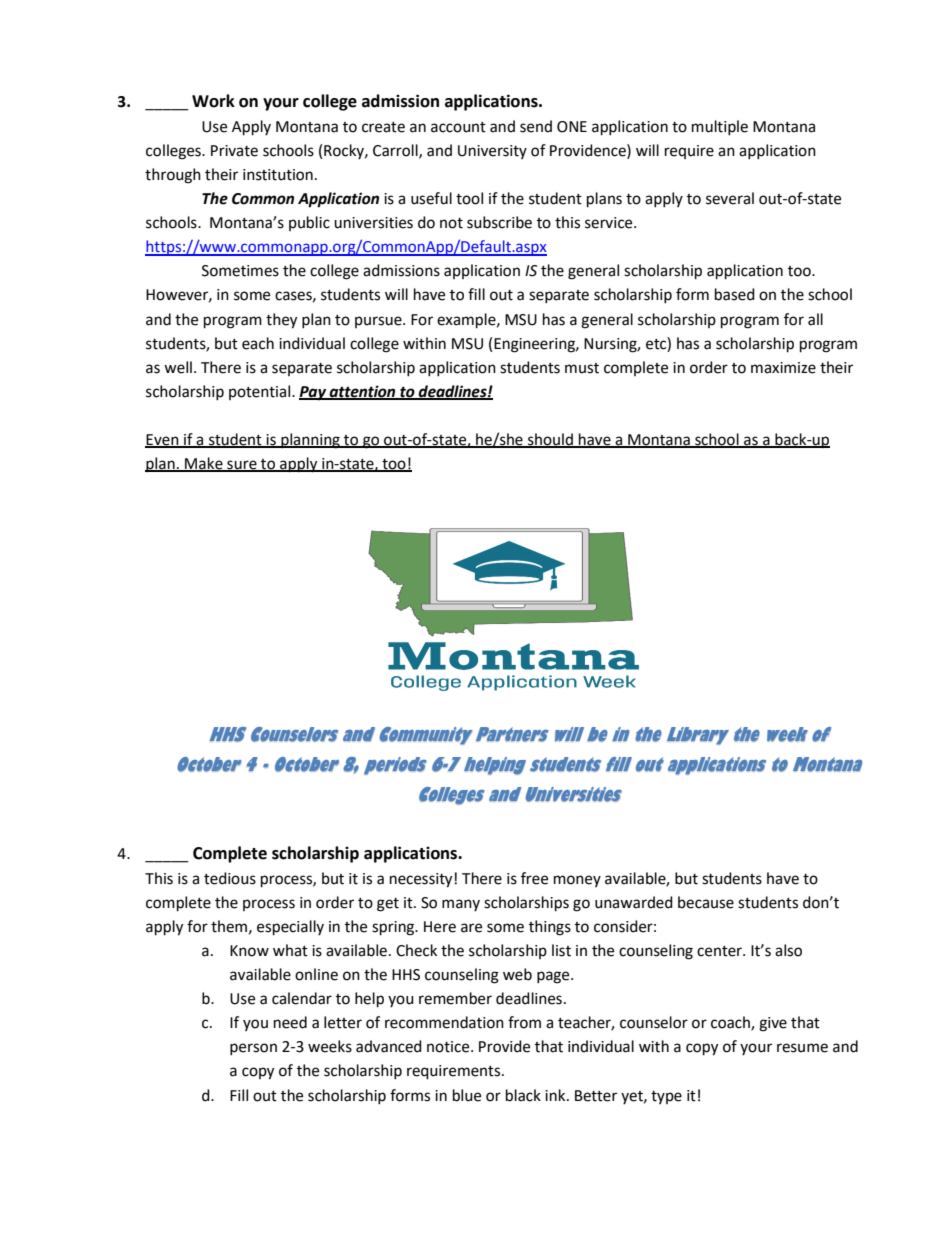 The height and width of the screenshot is (1233, 952). I want to click on person, so click(253, 1049).
